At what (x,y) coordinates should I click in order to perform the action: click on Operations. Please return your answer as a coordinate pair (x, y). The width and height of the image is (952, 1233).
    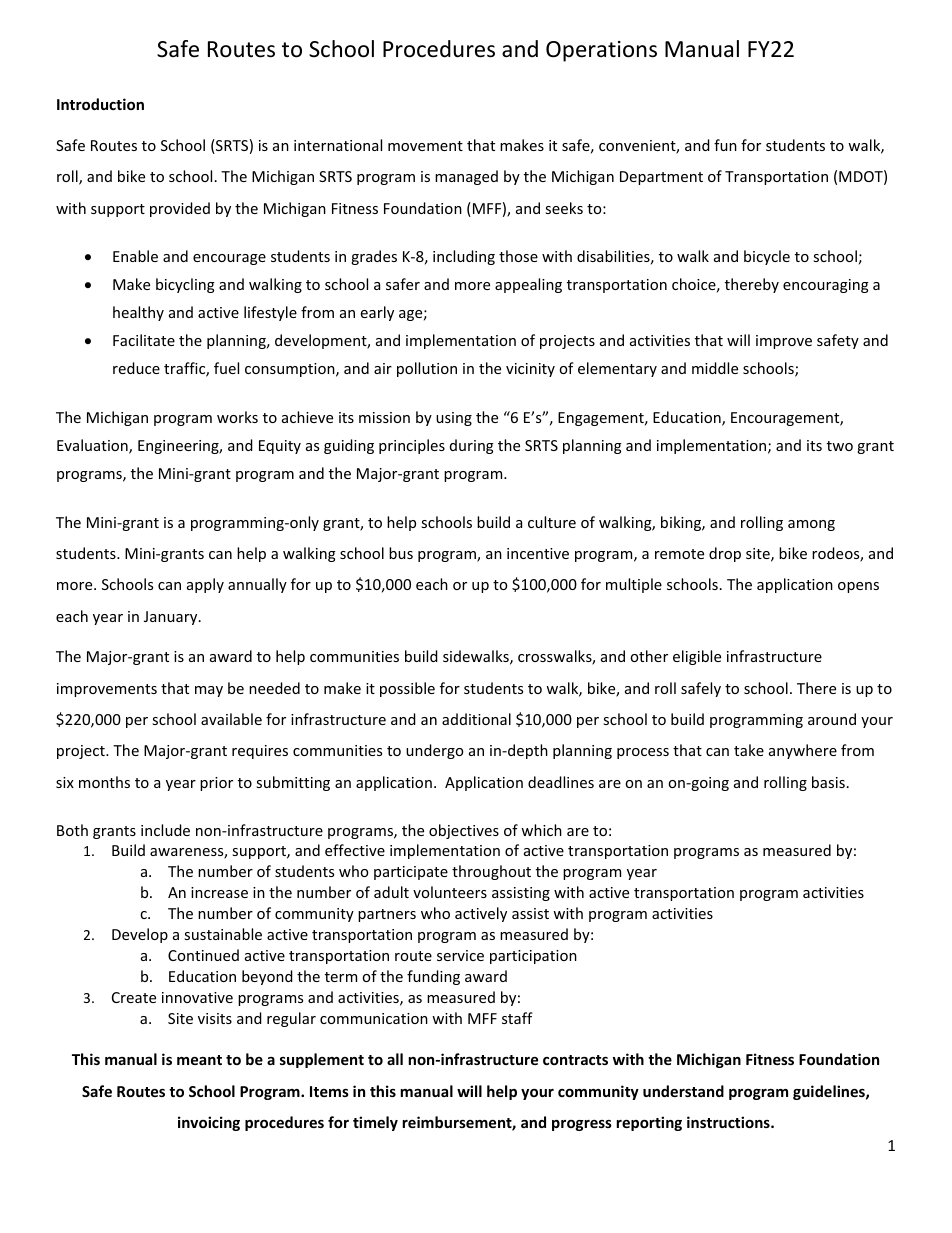
    Looking at the image, I should click on (601, 51).
